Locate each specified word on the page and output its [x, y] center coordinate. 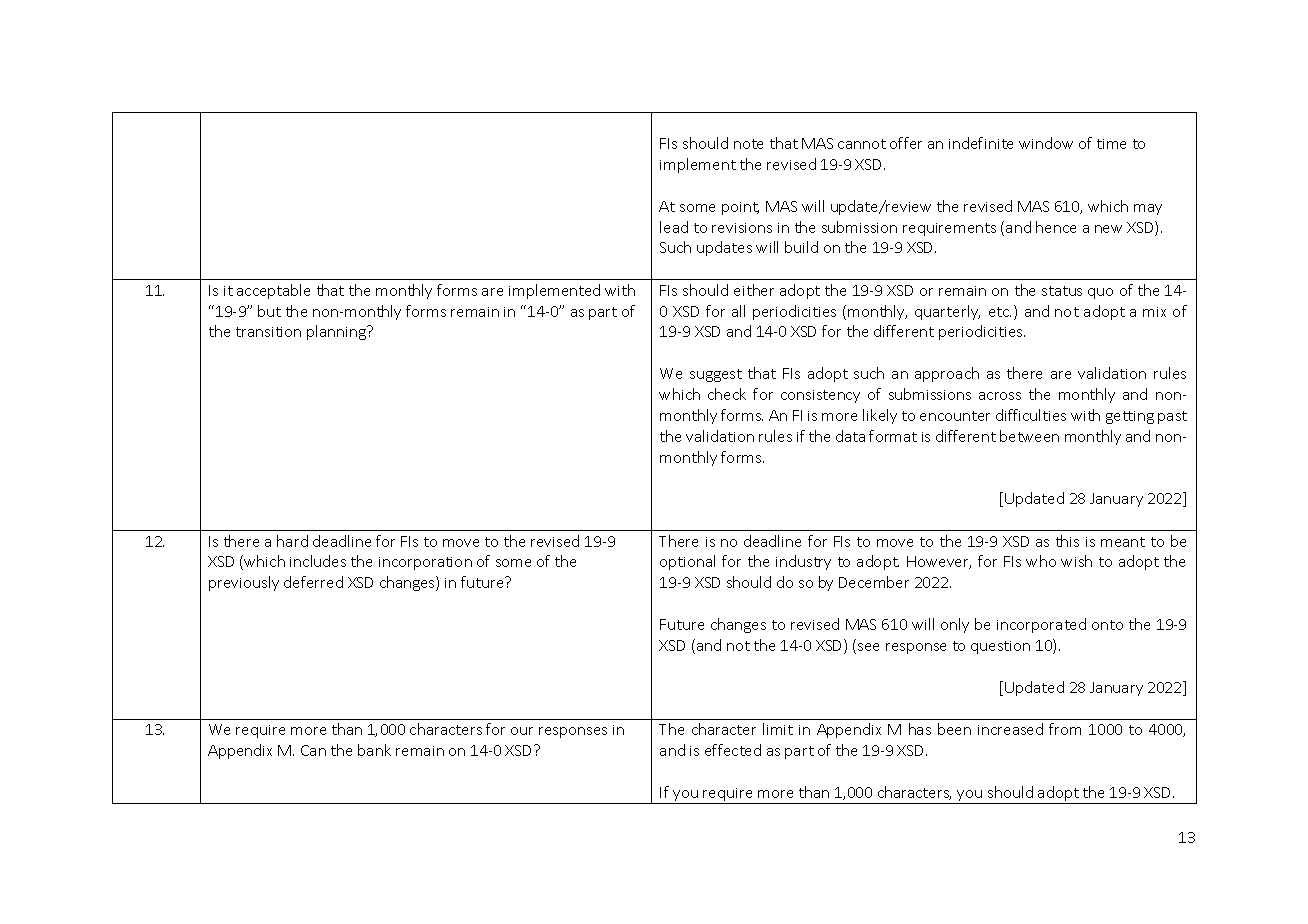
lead [674, 227]
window [1046, 143]
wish [1076, 561]
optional [687, 562]
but [269, 311]
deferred [313, 582]
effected [733, 750]
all [738, 311]
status [1062, 291]
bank [374, 750]
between [1029, 436]
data [850, 436]
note [748, 144]
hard [292, 541]
